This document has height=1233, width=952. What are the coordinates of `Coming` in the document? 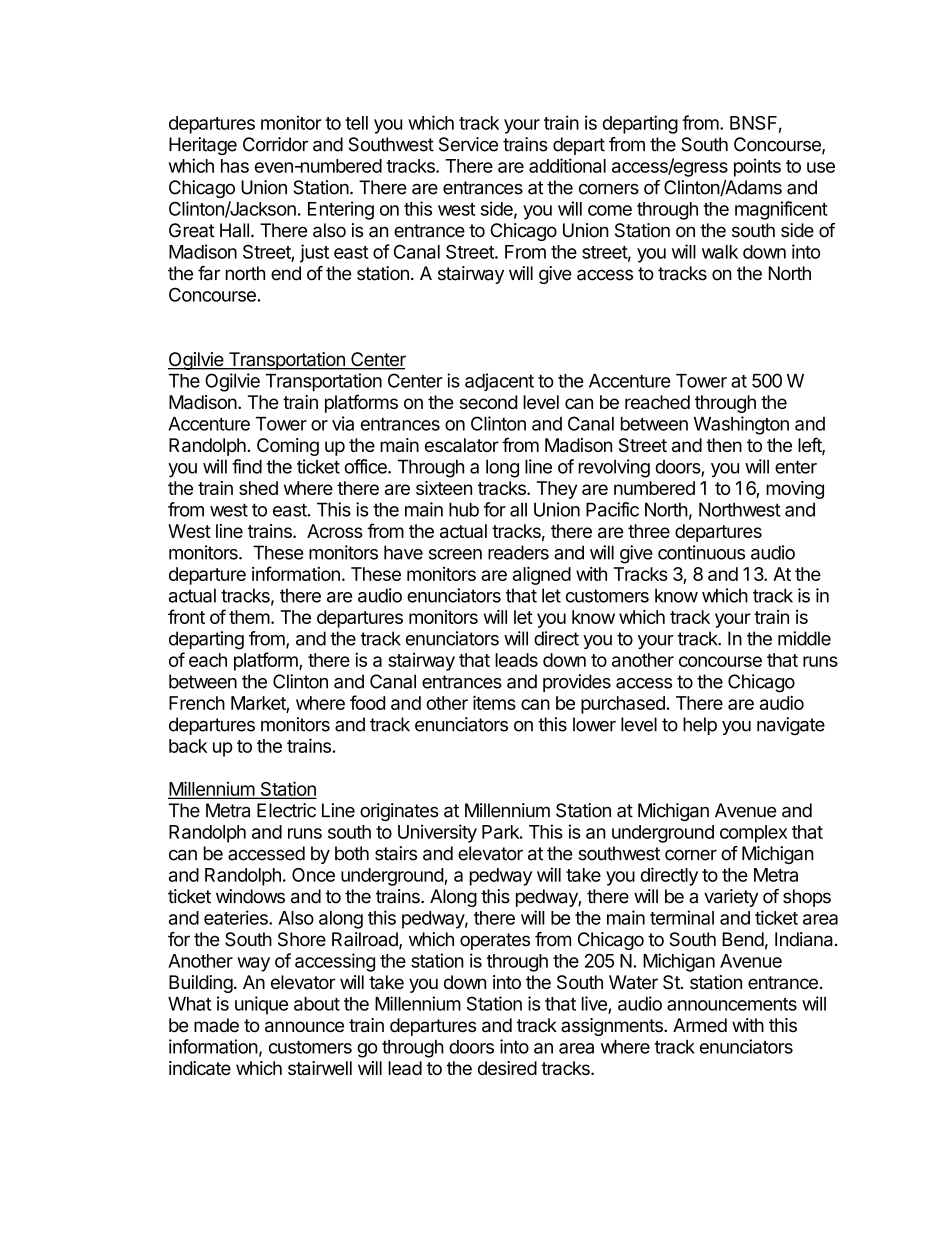 It's located at (288, 447).
